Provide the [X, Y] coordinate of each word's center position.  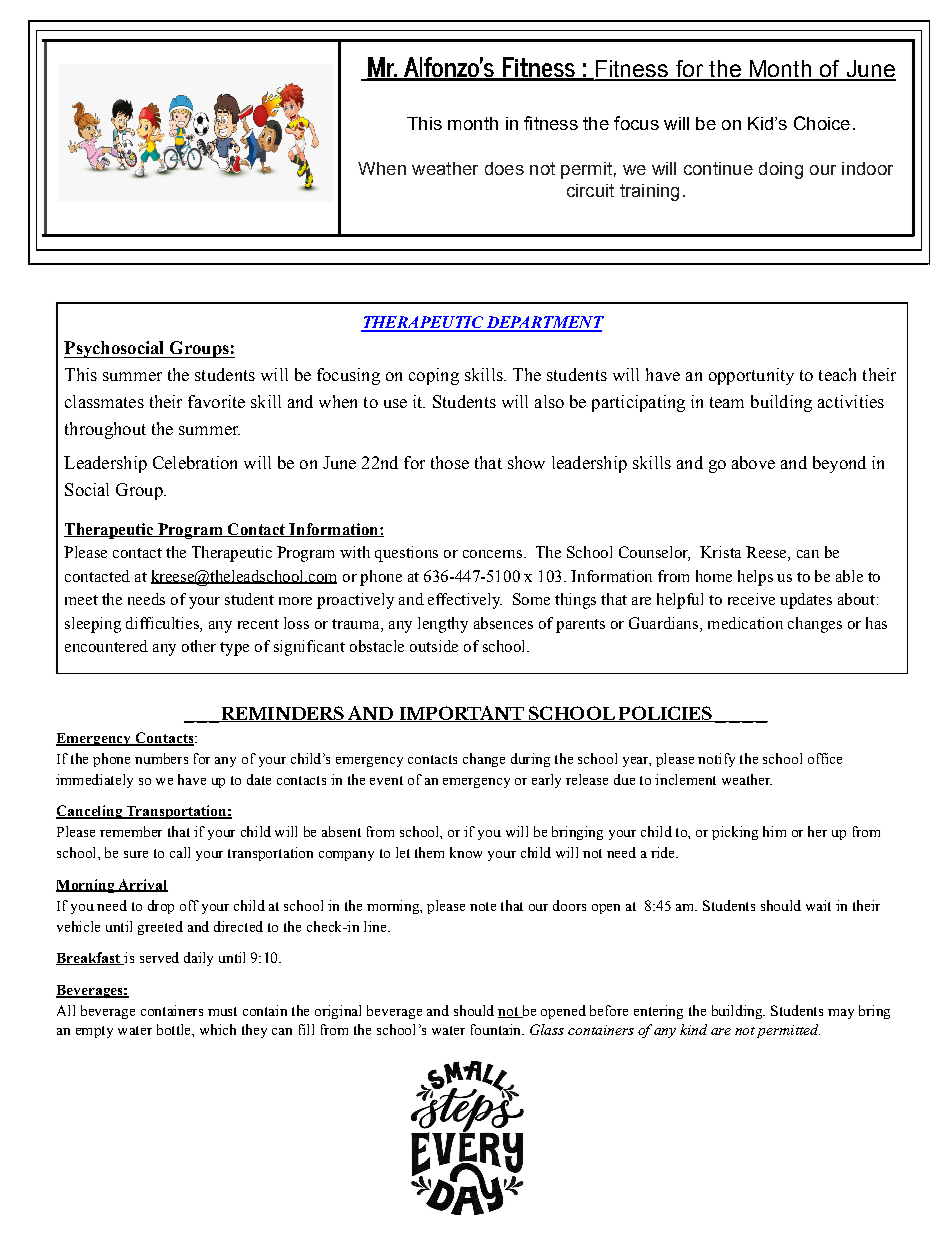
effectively [465, 601]
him [774, 831]
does [504, 168]
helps [755, 578]
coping [434, 376]
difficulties [163, 623]
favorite [216, 401]
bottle [175, 1029]
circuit [590, 190]
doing [781, 170]
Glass [547, 1029]
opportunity [751, 376]
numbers [161, 758]
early [546, 781]
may [841, 1014]
